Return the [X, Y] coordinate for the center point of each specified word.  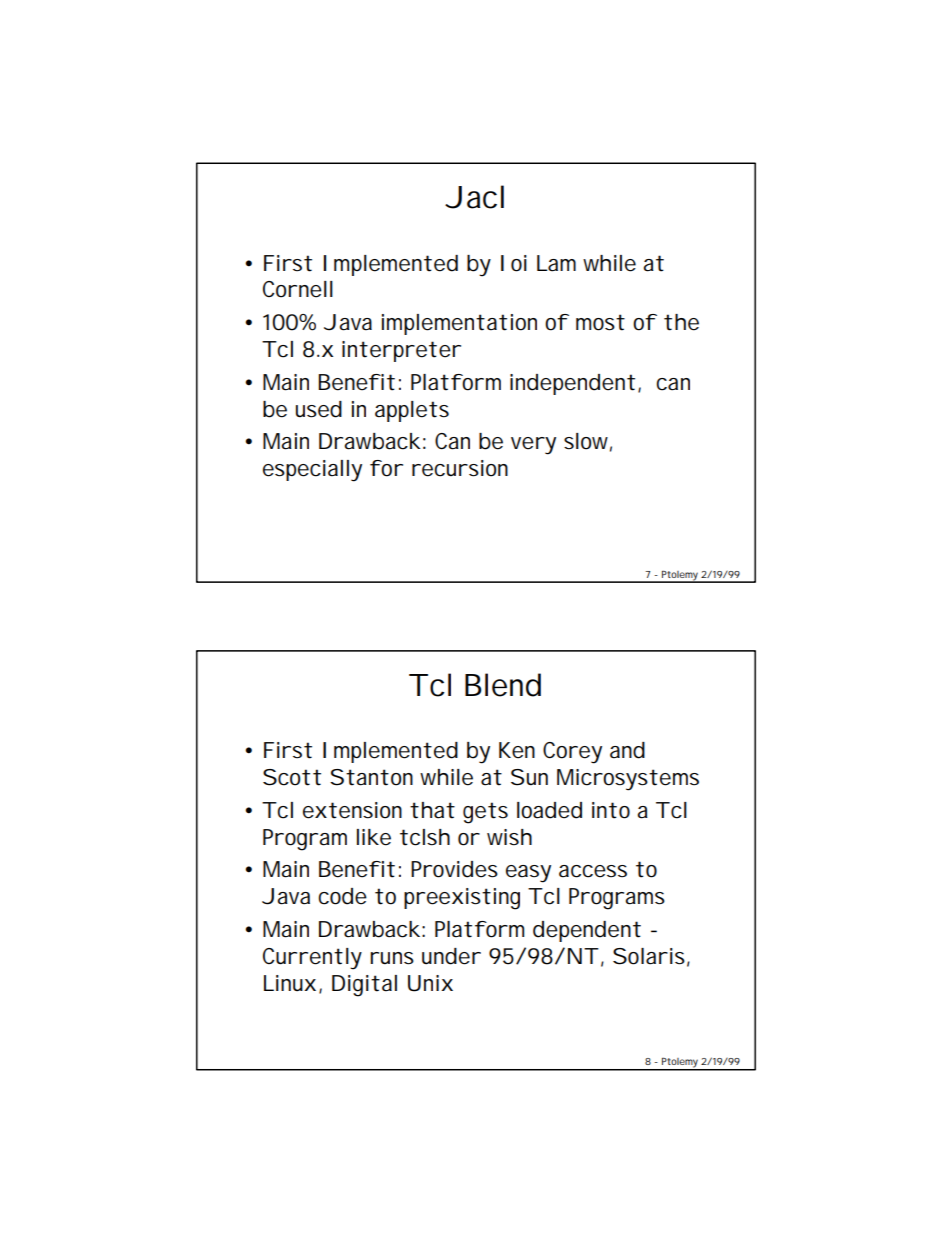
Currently [312, 959]
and [627, 750]
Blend [503, 685]
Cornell [298, 289]
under [451, 956]
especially [312, 471]
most [600, 322]
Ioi [514, 263]
